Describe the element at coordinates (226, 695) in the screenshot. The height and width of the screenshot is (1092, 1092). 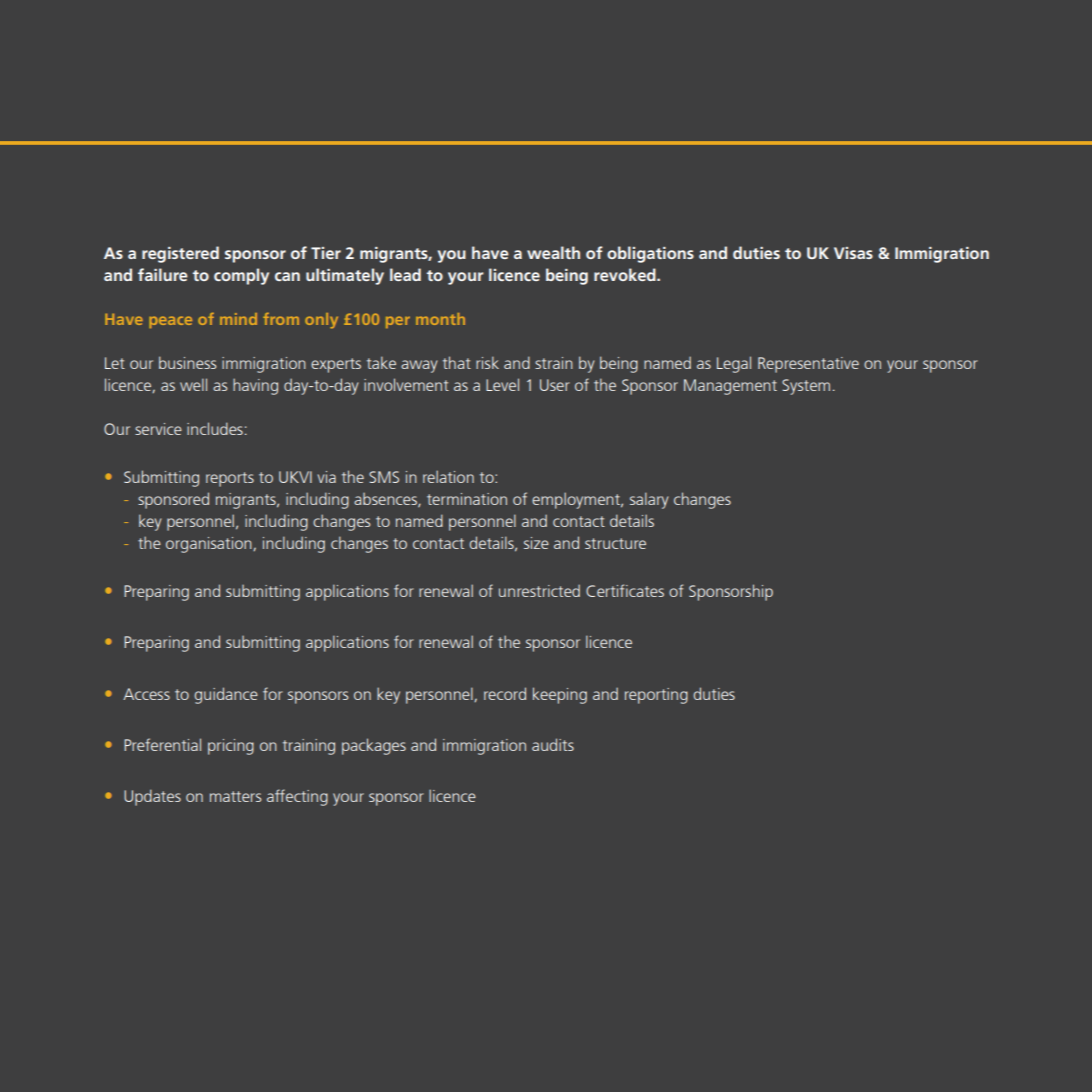
I see `guidance` at that location.
